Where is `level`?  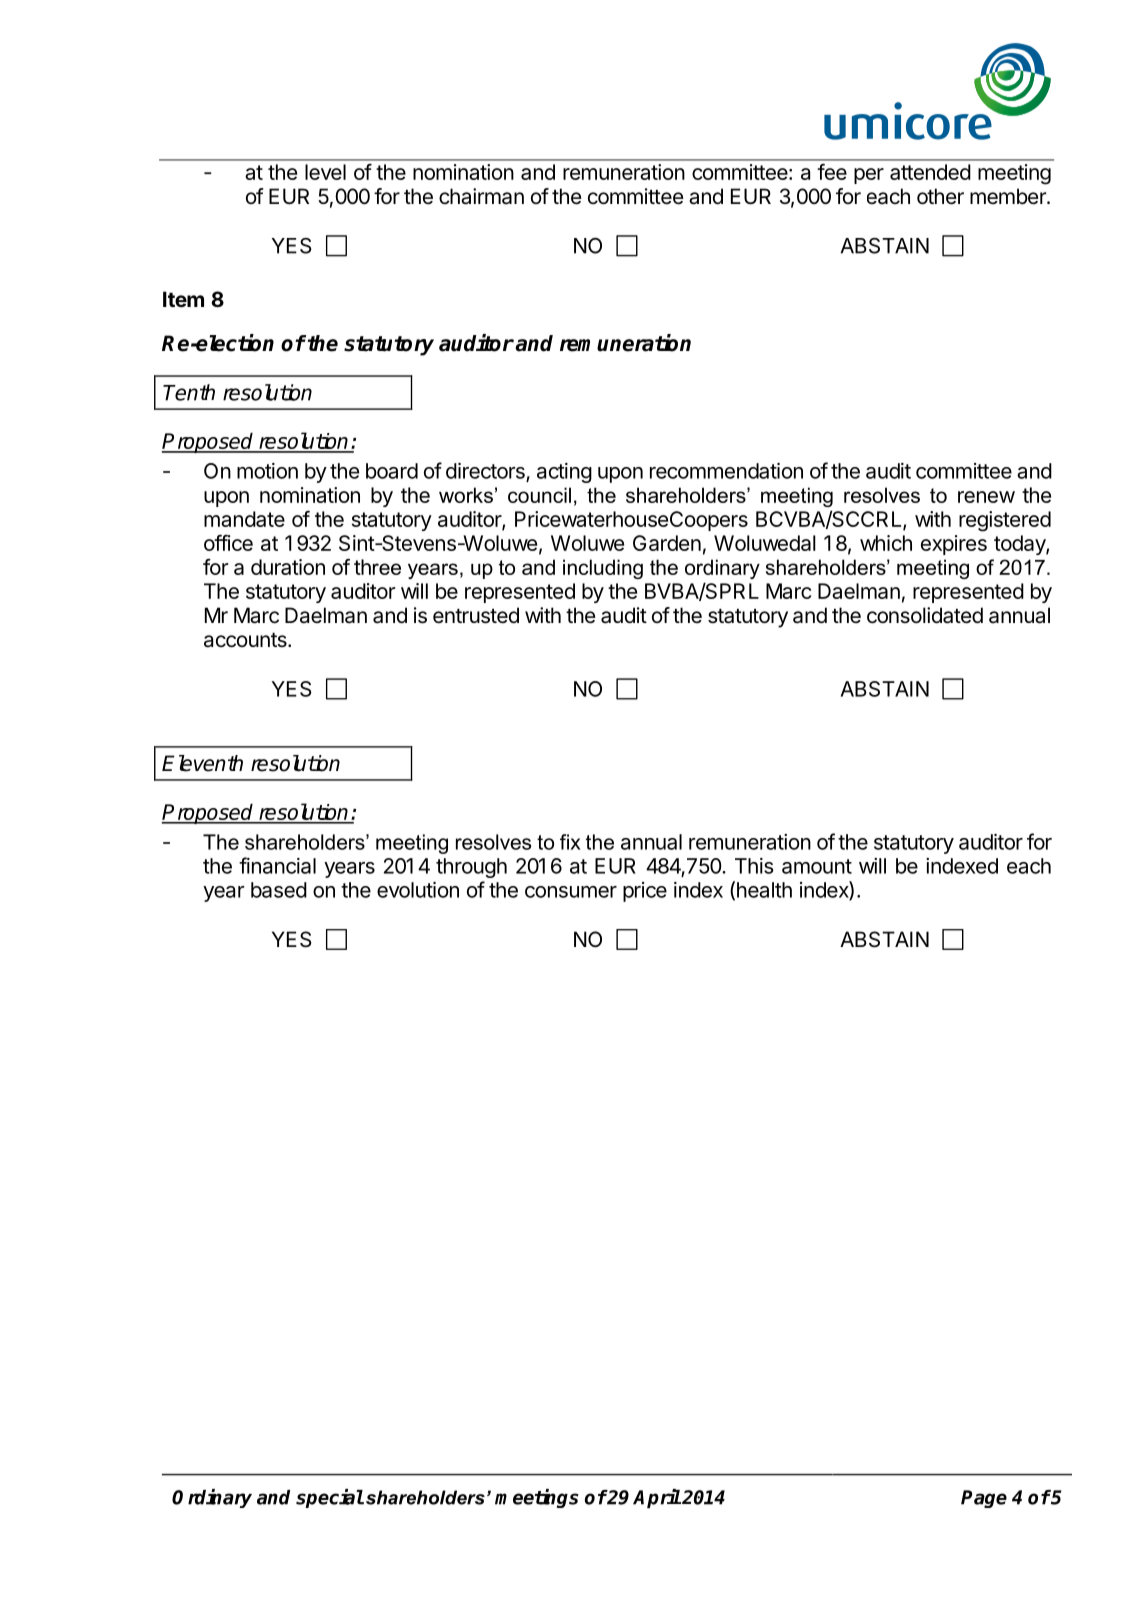
level is located at coordinates (325, 172).
